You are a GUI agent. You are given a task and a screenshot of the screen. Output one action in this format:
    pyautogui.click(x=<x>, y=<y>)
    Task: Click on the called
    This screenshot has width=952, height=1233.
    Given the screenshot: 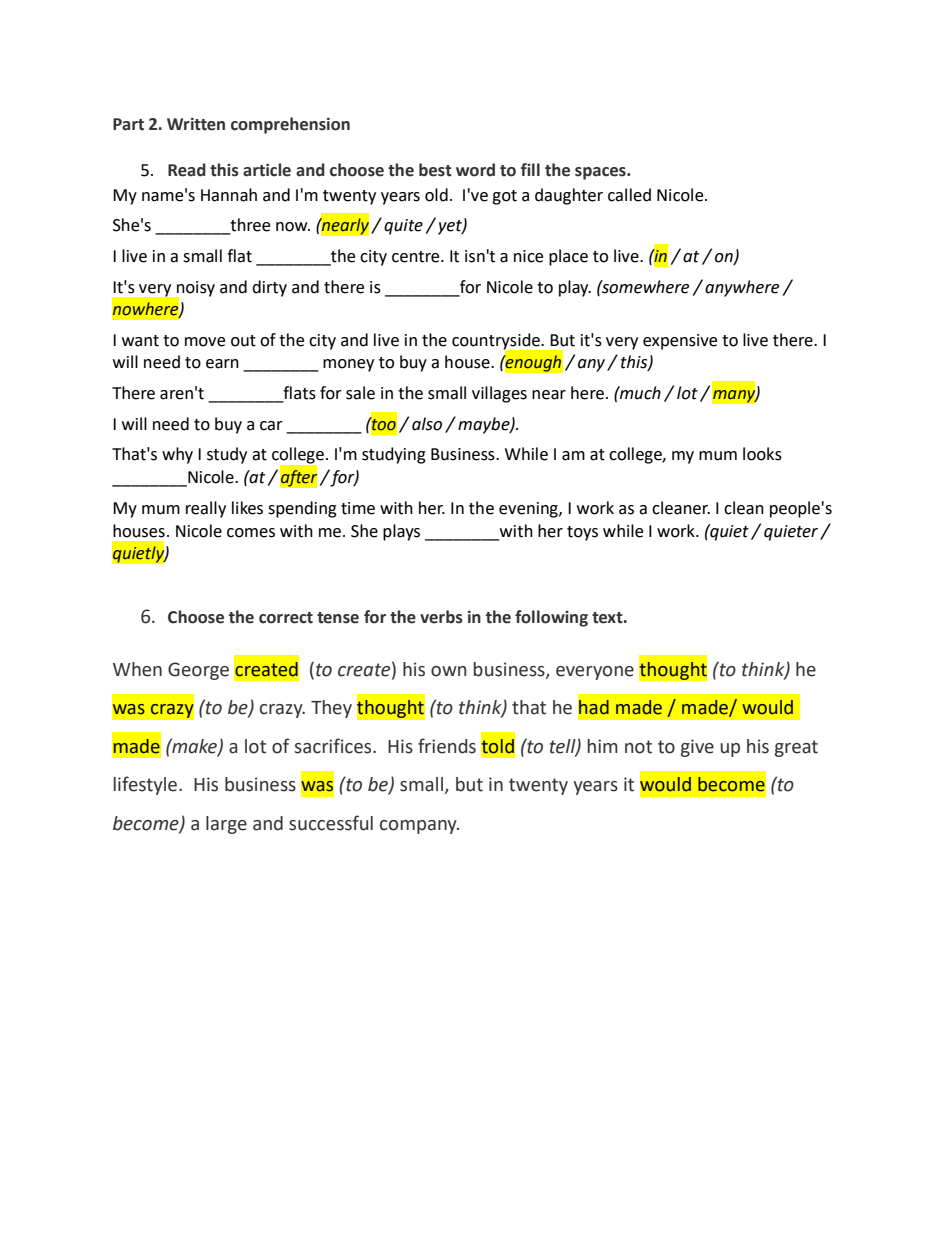 What is the action you would take?
    pyautogui.click(x=629, y=195)
